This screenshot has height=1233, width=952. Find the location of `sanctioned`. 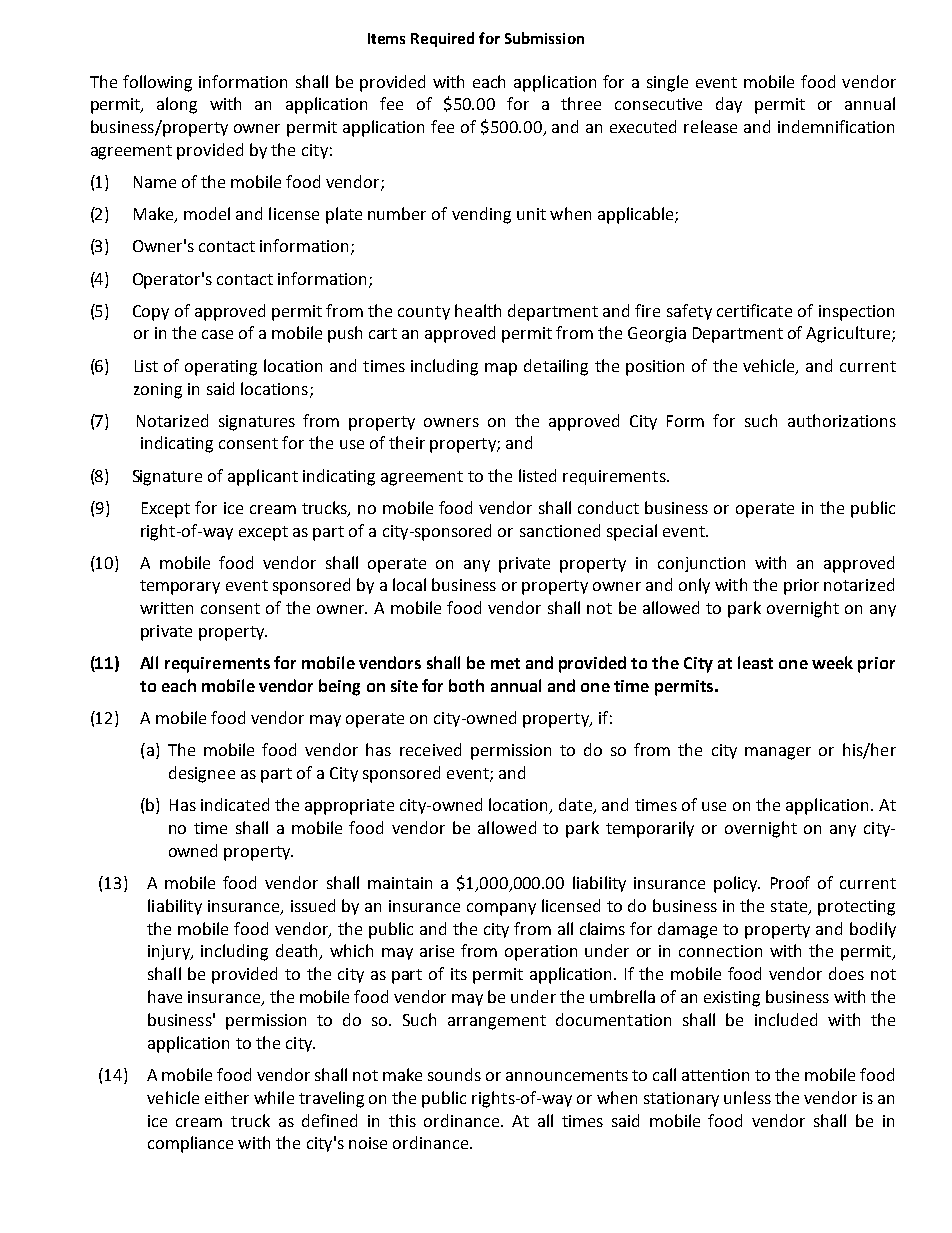

sanctioned is located at coordinates (560, 530).
